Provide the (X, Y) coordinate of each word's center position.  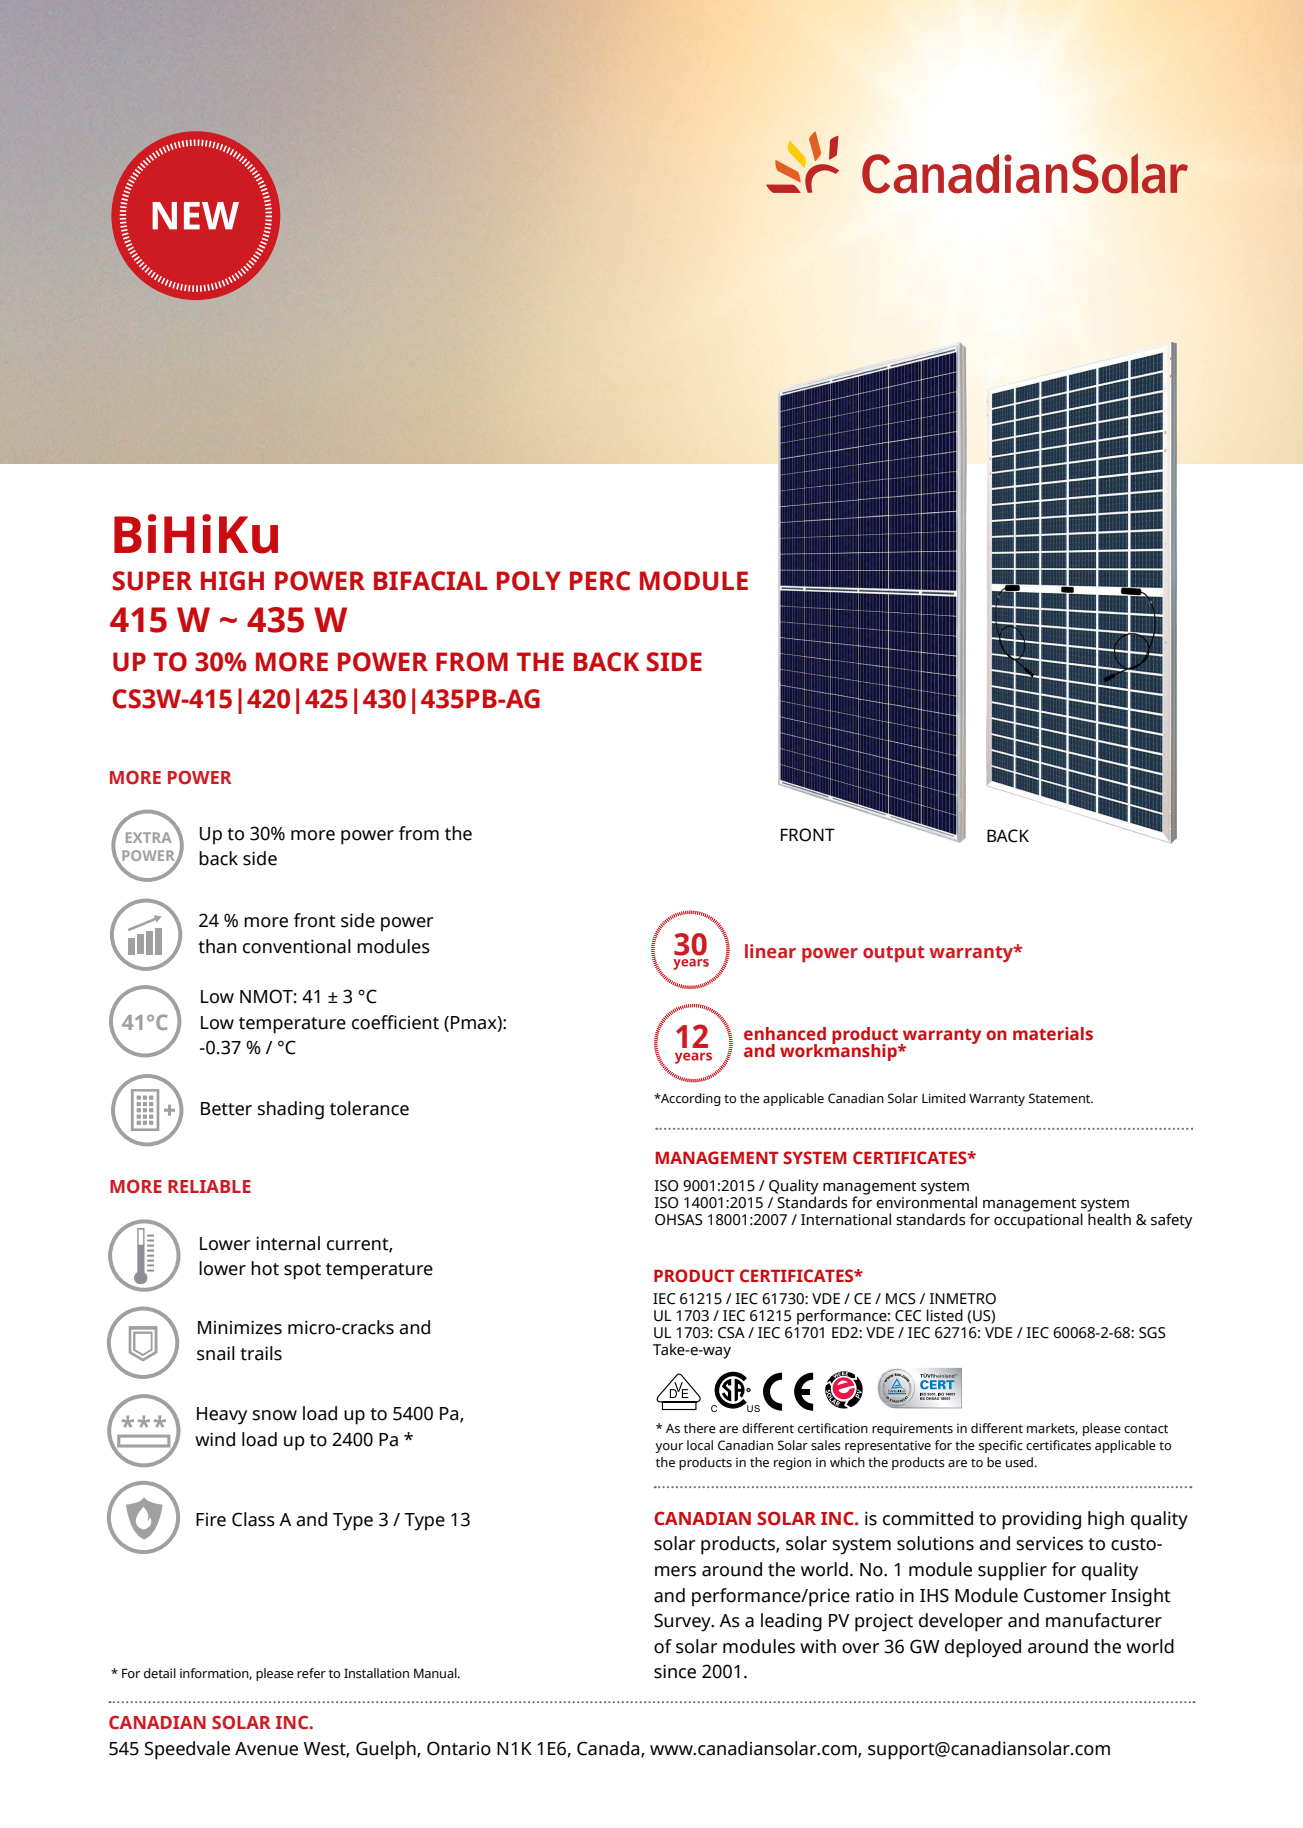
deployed (983, 1648)
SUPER (152, 581)
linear (770, 951)
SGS (1152, 1333)
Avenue (266, 1749)
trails (261, 1353)
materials (1053, 1034)
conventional (297, 946)
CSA (731, 1333)
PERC (600, 581)
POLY (529, 581)
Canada (609, 1749)
